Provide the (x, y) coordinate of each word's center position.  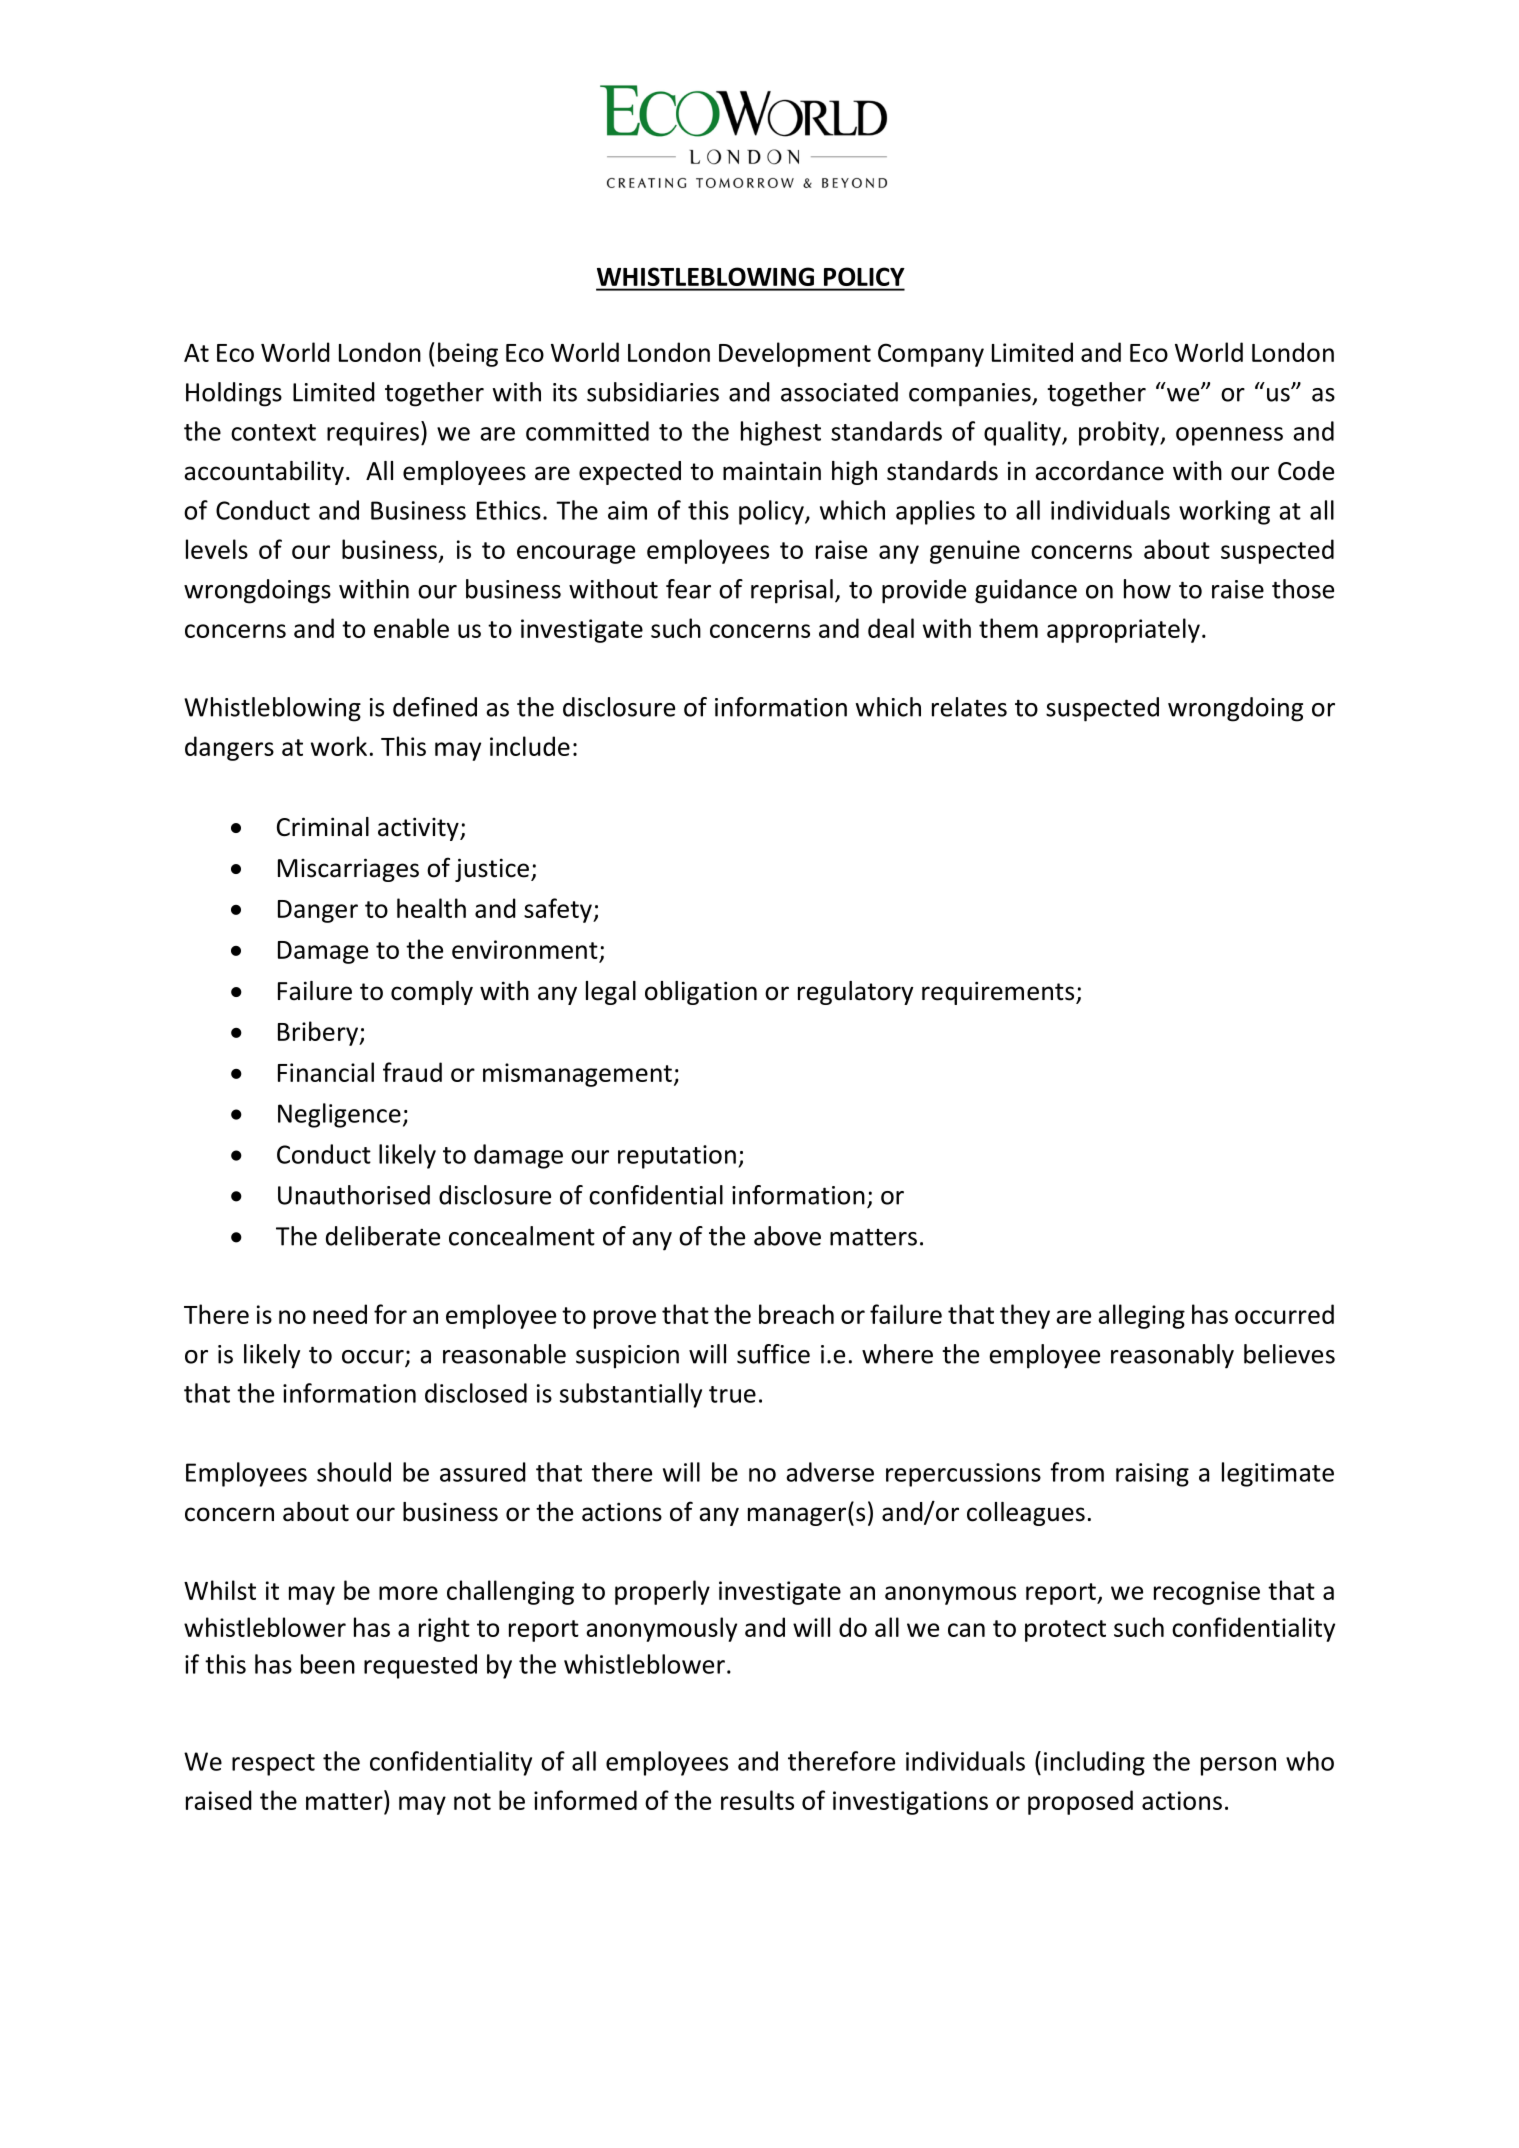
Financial (326, 1072)
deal (891, 628)
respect (273, 1765)
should (354, 1472)
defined (435, 707)
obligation (701, 993)
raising (1152, 1475)
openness (1229, 436)
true (732, 1394)
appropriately (1123, 630)
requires (373, 434)
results (757, 1800)
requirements (999, 993)
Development (795, 354)
